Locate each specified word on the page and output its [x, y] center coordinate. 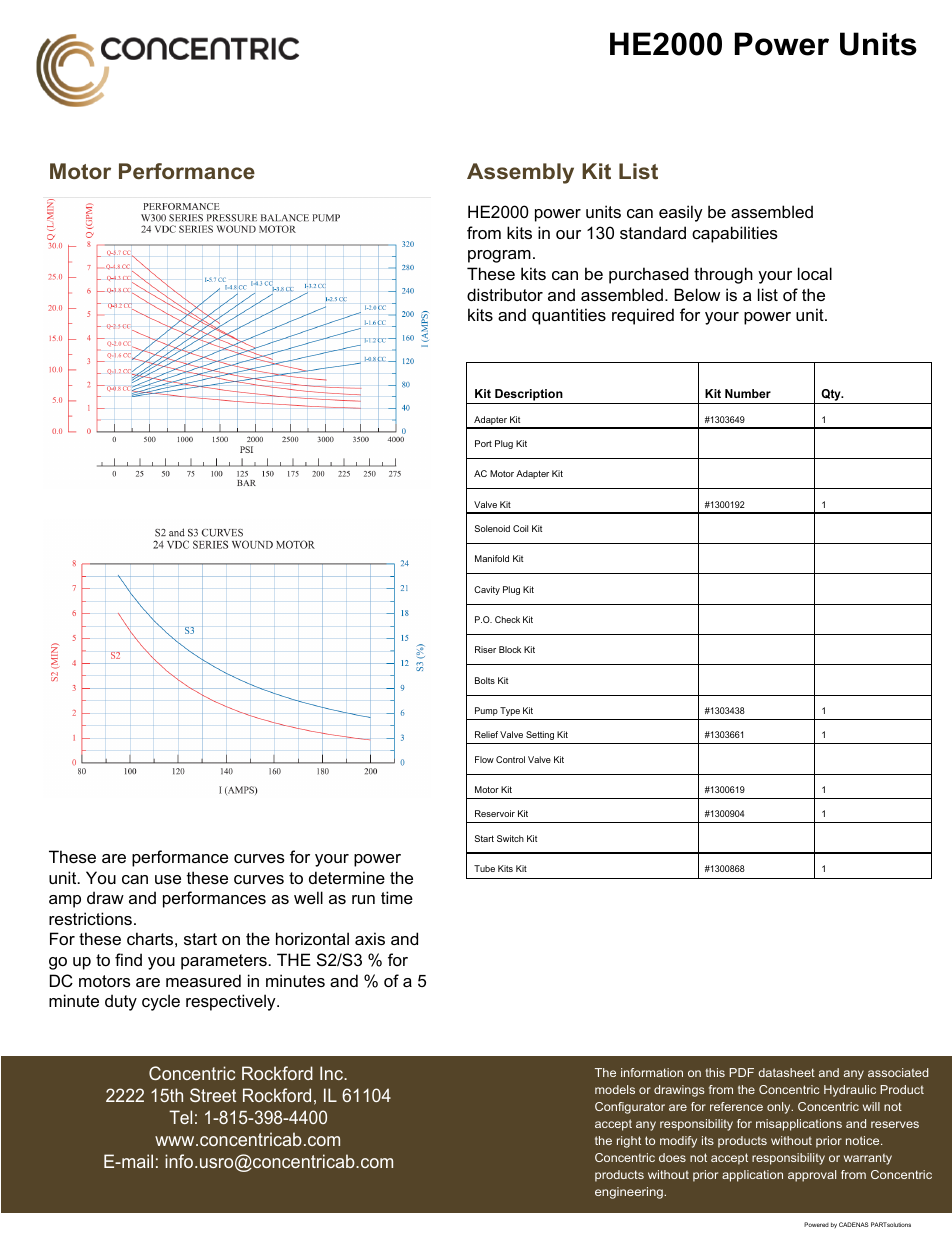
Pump [486, 711]
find [128, 959]
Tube [484, 868]
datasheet [786, 1072]
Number [748, 393]
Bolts [485, 680]
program [499, 256]
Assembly [520, 173]
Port [483, 443]
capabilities [735, 234]
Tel [180, 1117]
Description [529, 396]
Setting [540, 735]
